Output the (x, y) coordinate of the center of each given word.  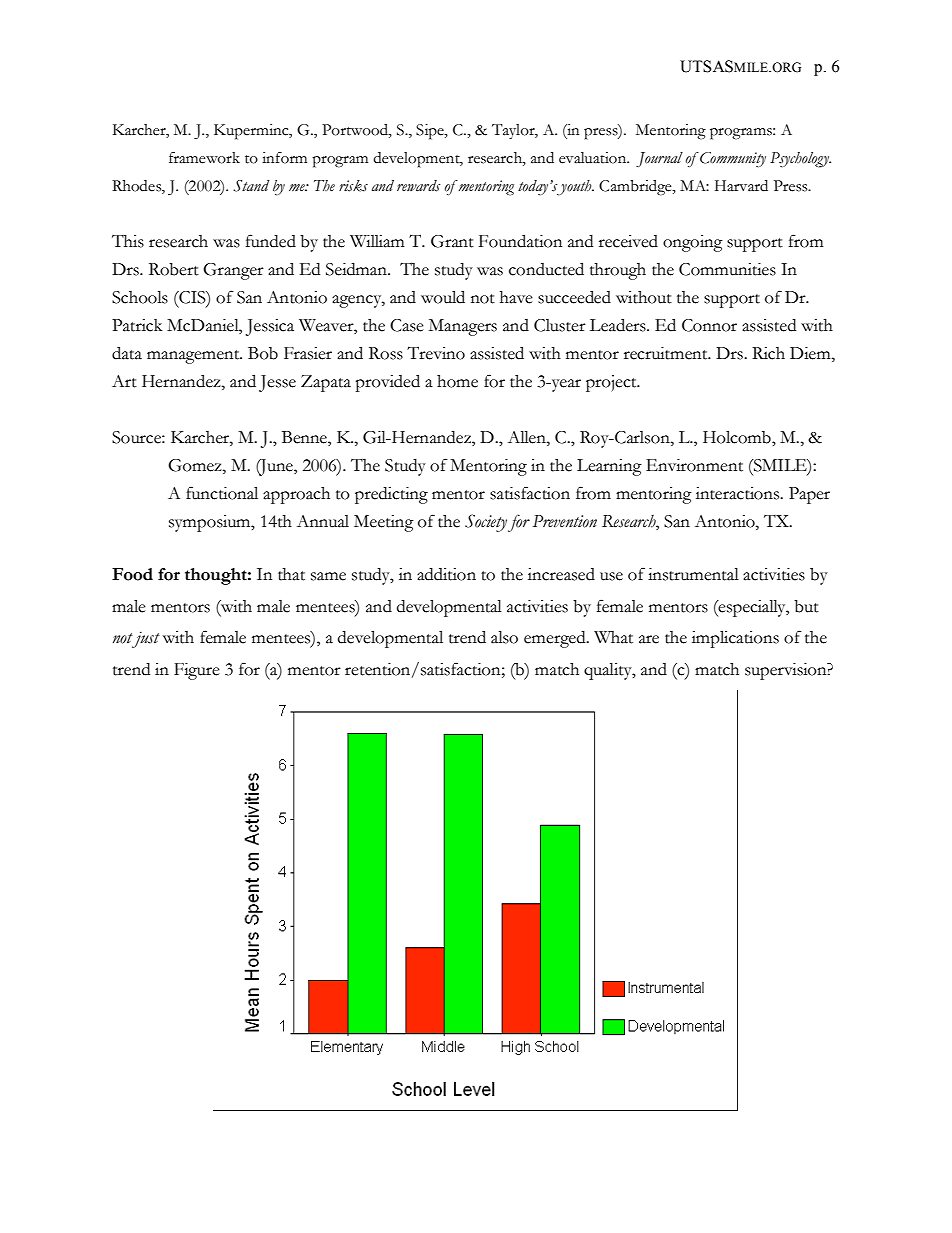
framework (204, 158)
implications (735, 639)
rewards (418, 186)
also (504, 637)
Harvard (741, 186)
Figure (197, 671)
